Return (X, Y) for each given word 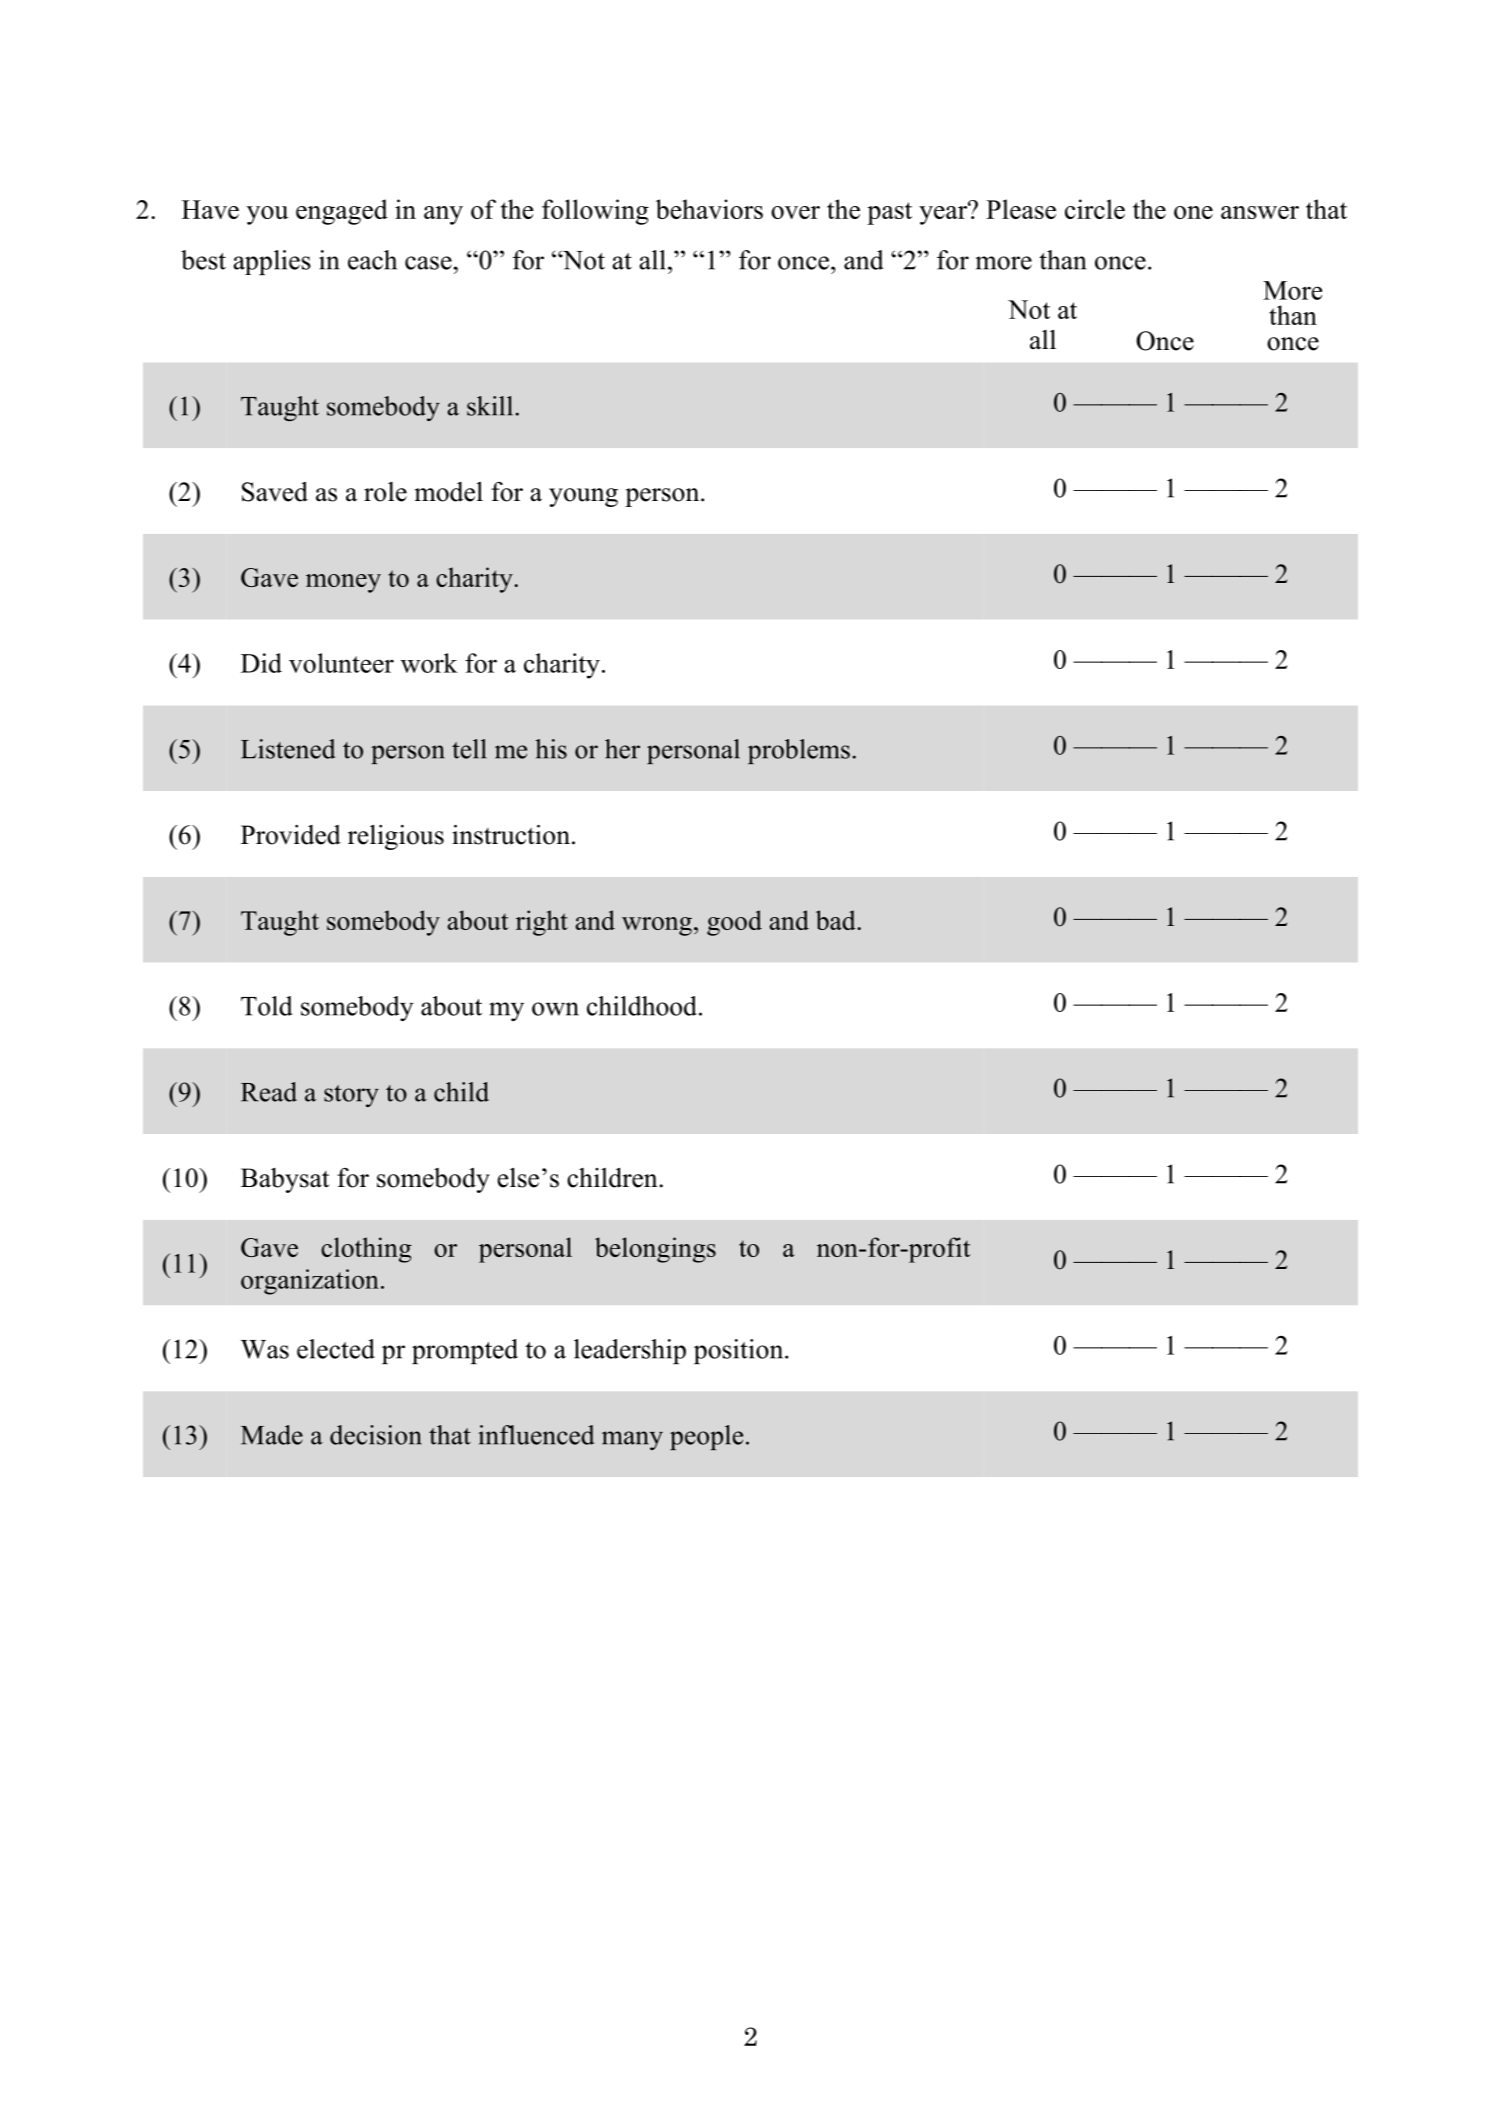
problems (799, 751)
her (622, 749)
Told (266, 1006)
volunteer (341, 663)
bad (837, 920)
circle (1095, 209)
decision (376, 1435)
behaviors (709, 209)
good (734, 923)
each (372, 260)
